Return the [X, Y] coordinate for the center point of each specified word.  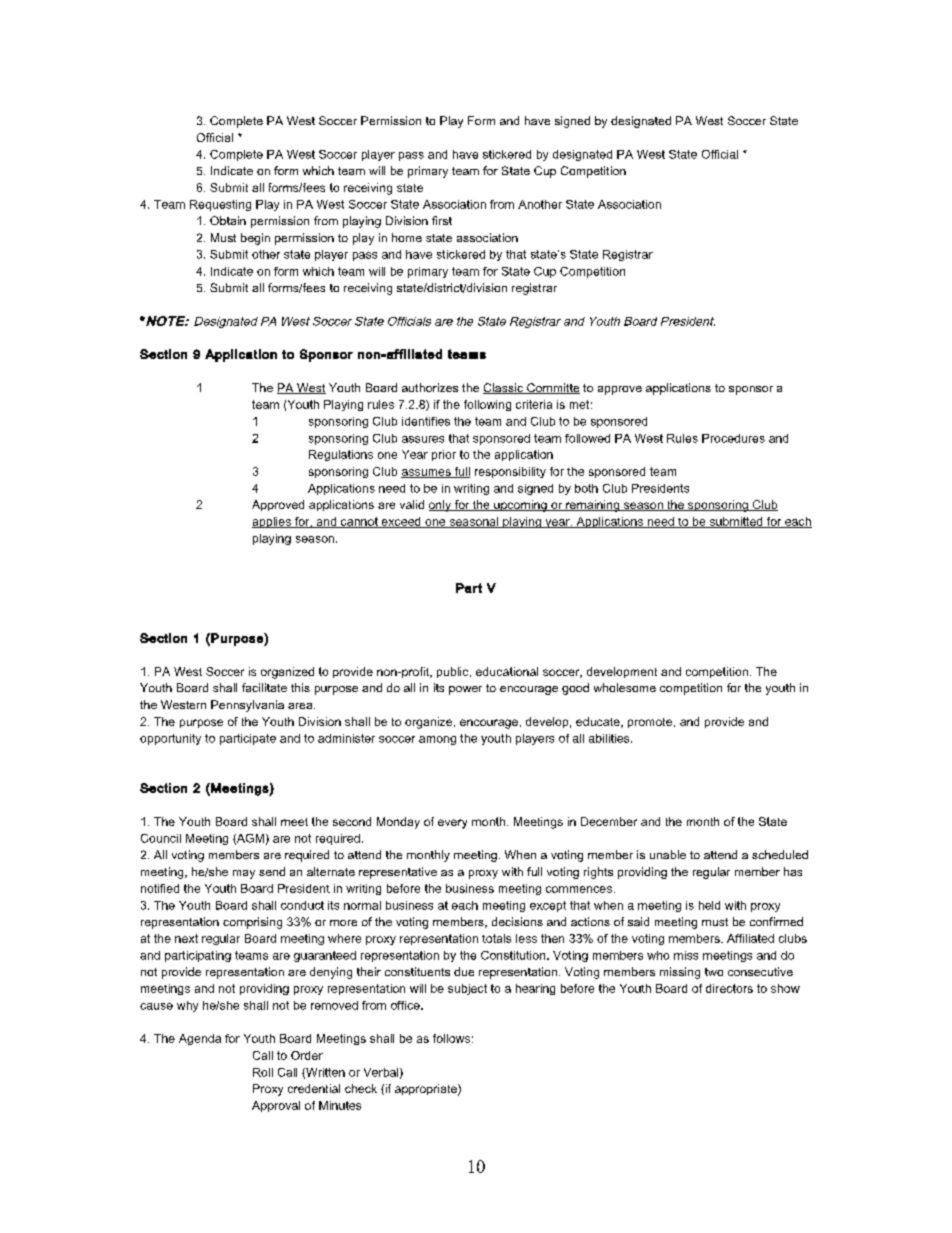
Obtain [228, 220]
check [361, 1088]
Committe [552, 388]
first [442, 220]
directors [729, 988]
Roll [263, 1072]
